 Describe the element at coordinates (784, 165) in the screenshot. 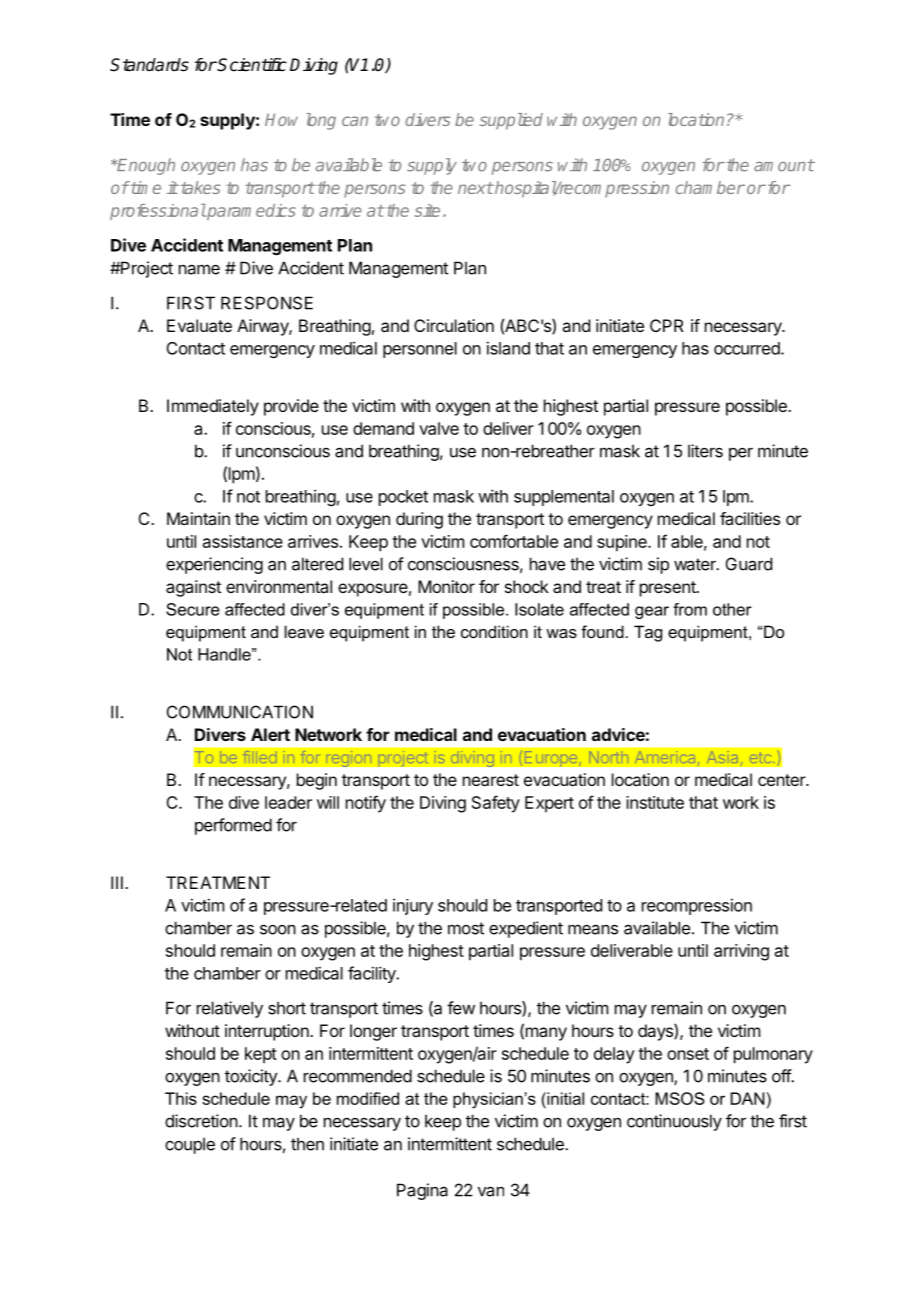

I see `amount` at that location.
